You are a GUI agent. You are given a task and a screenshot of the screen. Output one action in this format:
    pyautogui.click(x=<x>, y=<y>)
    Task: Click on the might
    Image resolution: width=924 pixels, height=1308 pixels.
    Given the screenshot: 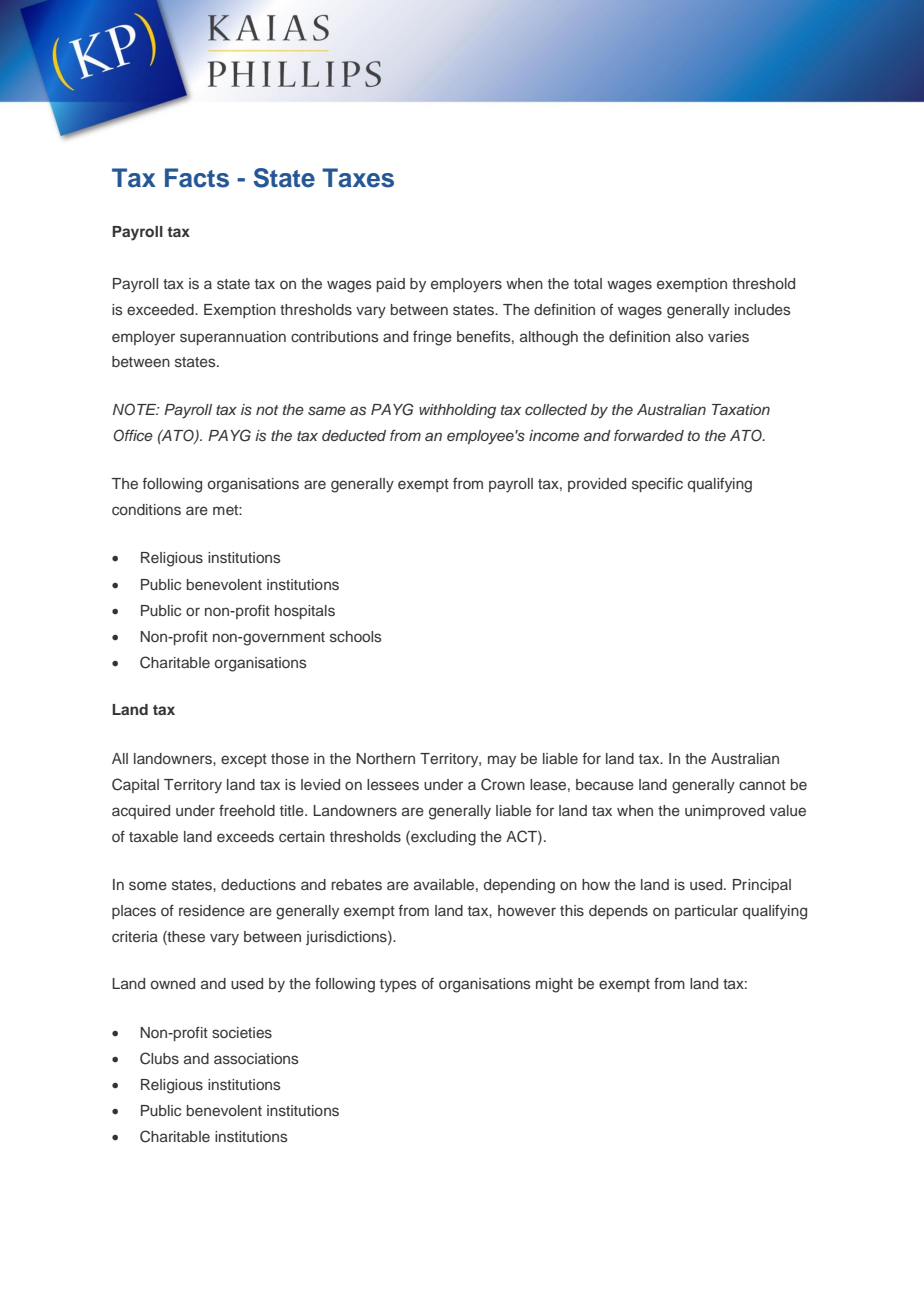 What is the action you would take?
    pyautogui.click(x=554, y=985)
